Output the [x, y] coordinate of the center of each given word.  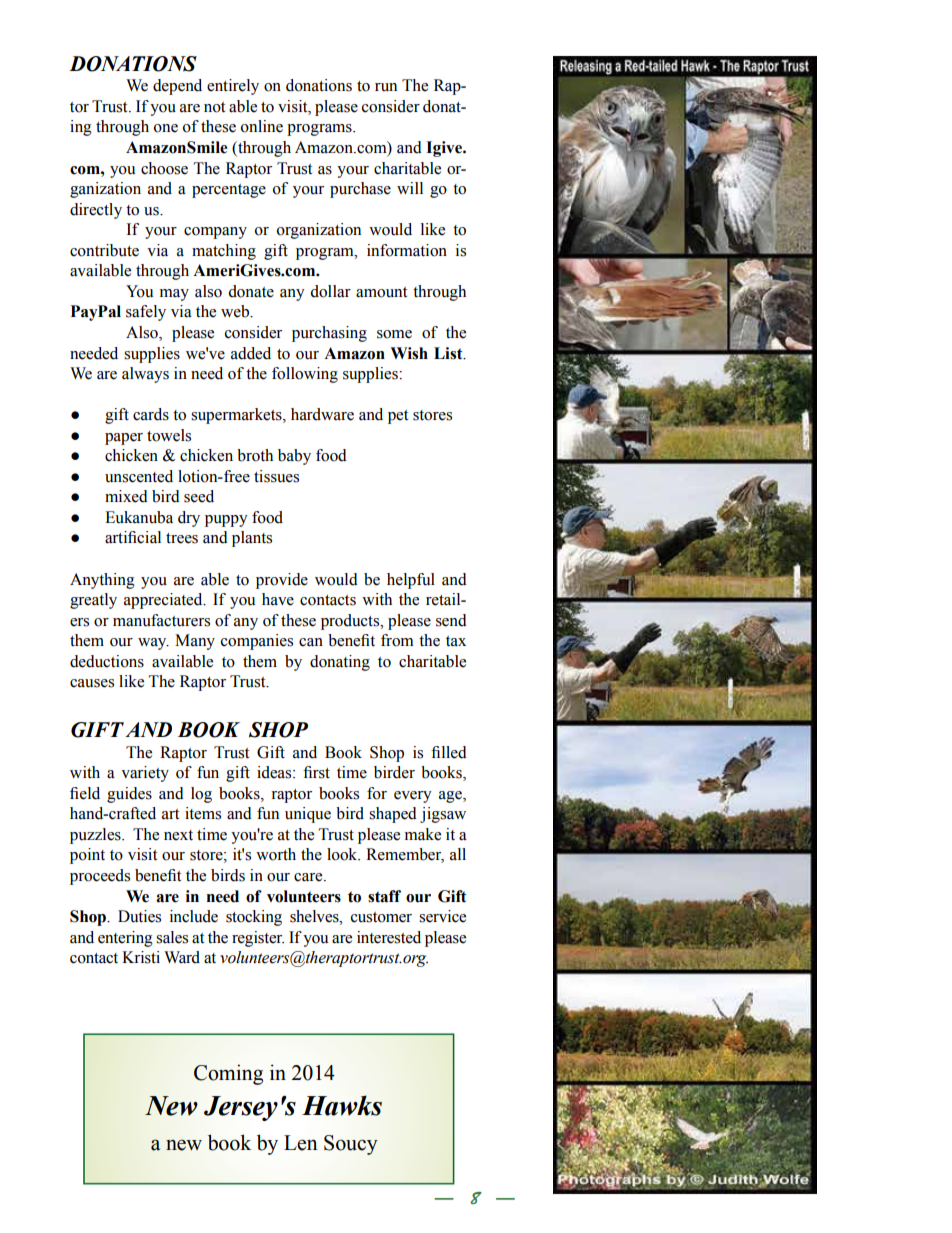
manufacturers [161, 620]
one [166, 128]
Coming [228, 1074]
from [397, 640]
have [278, 599]
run [386, 87]
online [262, 126]
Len [301, 1143]
